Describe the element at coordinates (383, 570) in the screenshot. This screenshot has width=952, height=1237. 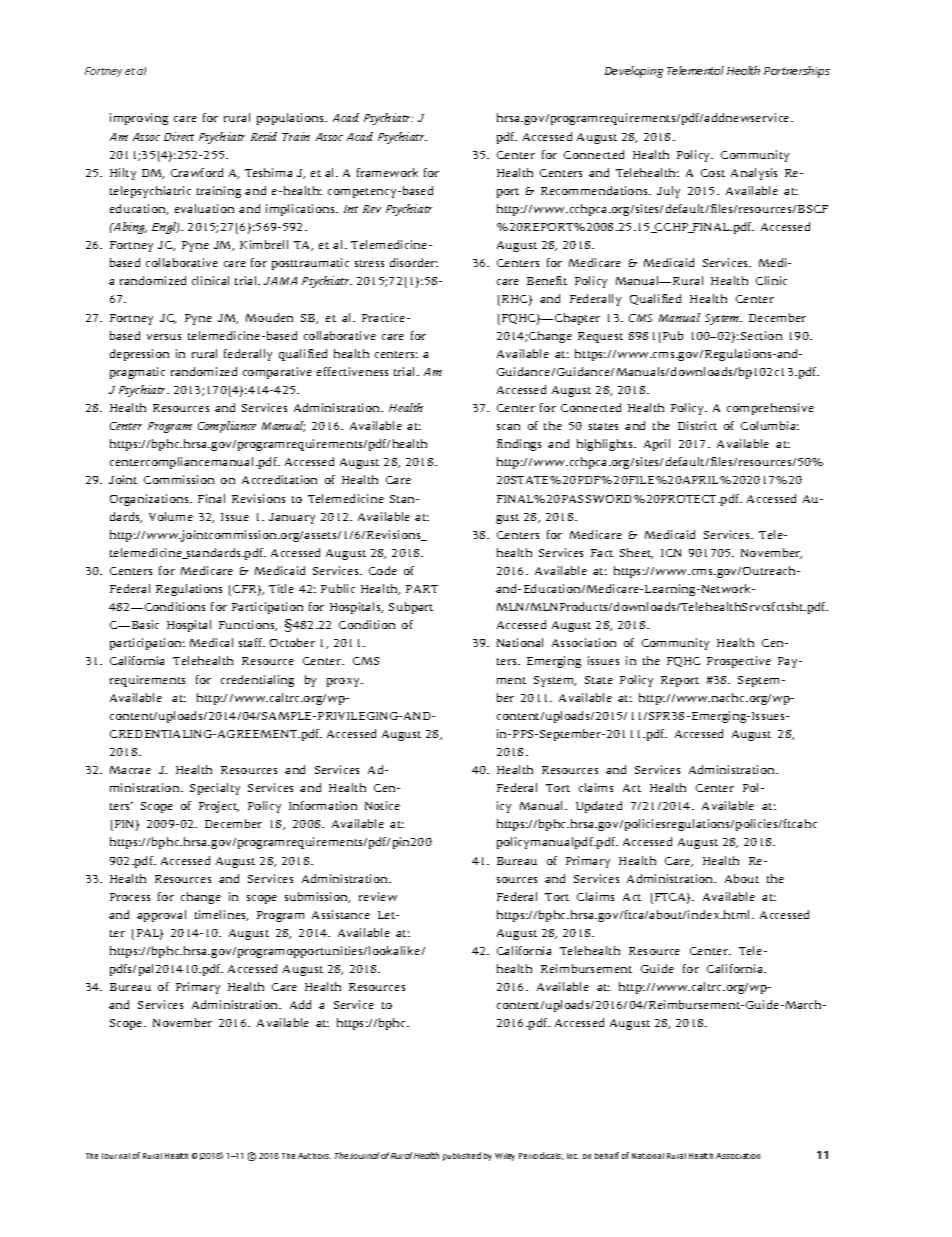
I see `Code` at that location.
